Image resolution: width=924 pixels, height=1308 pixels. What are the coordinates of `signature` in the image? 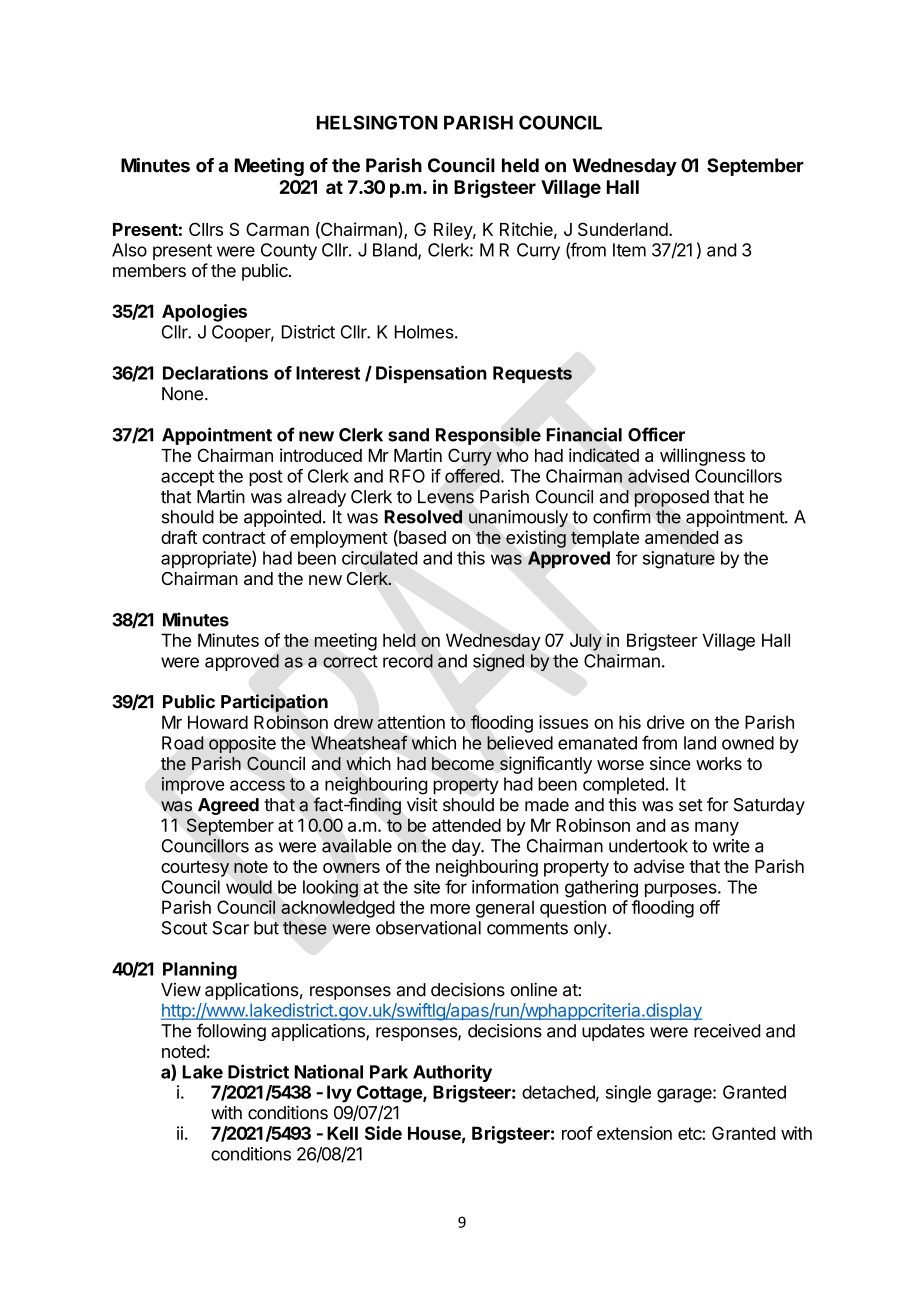 It's located at (679, 560).
